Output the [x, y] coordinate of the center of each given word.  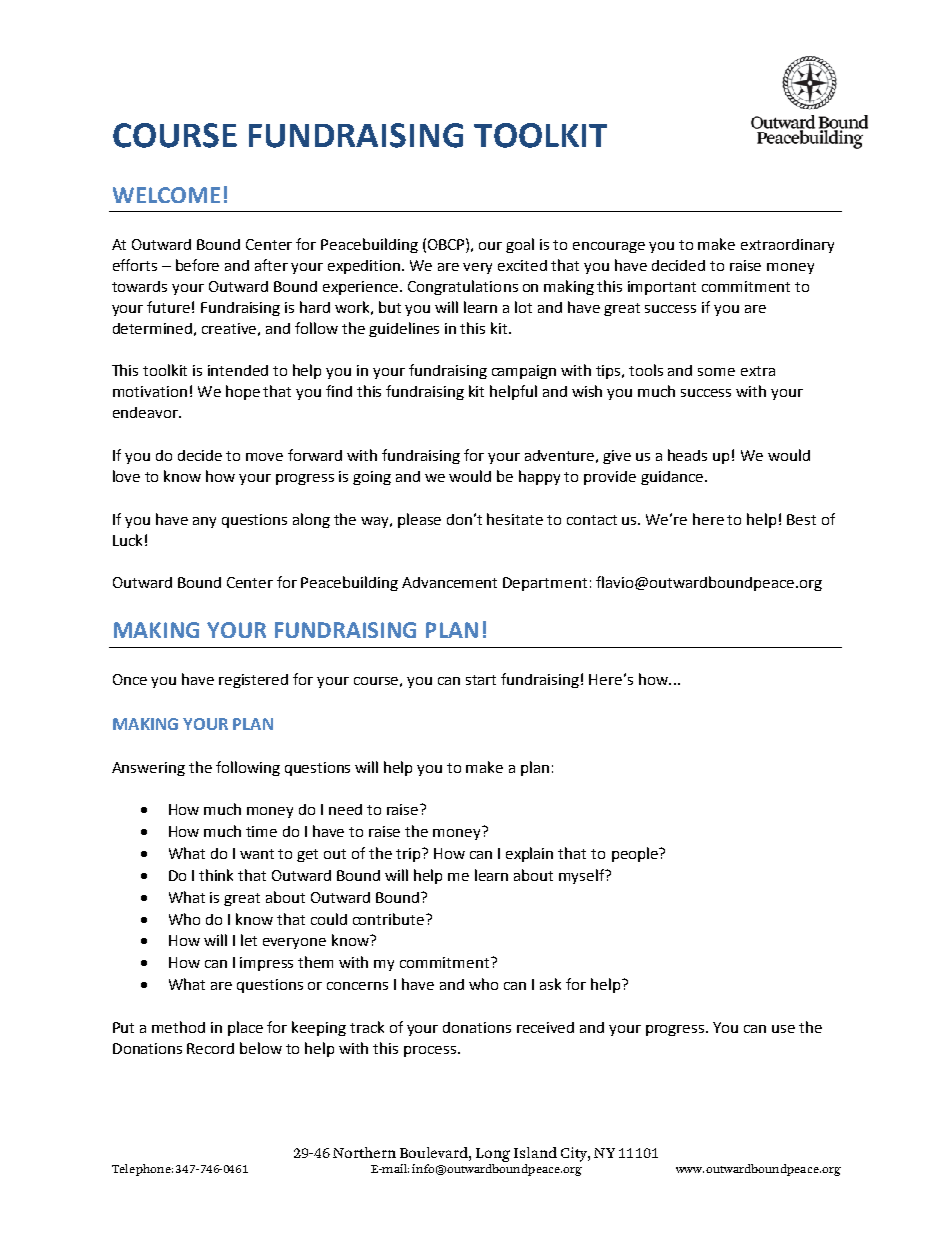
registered [253, 681]
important [662, 288]
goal [520, 245]
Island [535, 1152]
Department [545, 584]
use [783, 1029]
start [481, 680]
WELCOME [166, 195]
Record [210, 1048]
